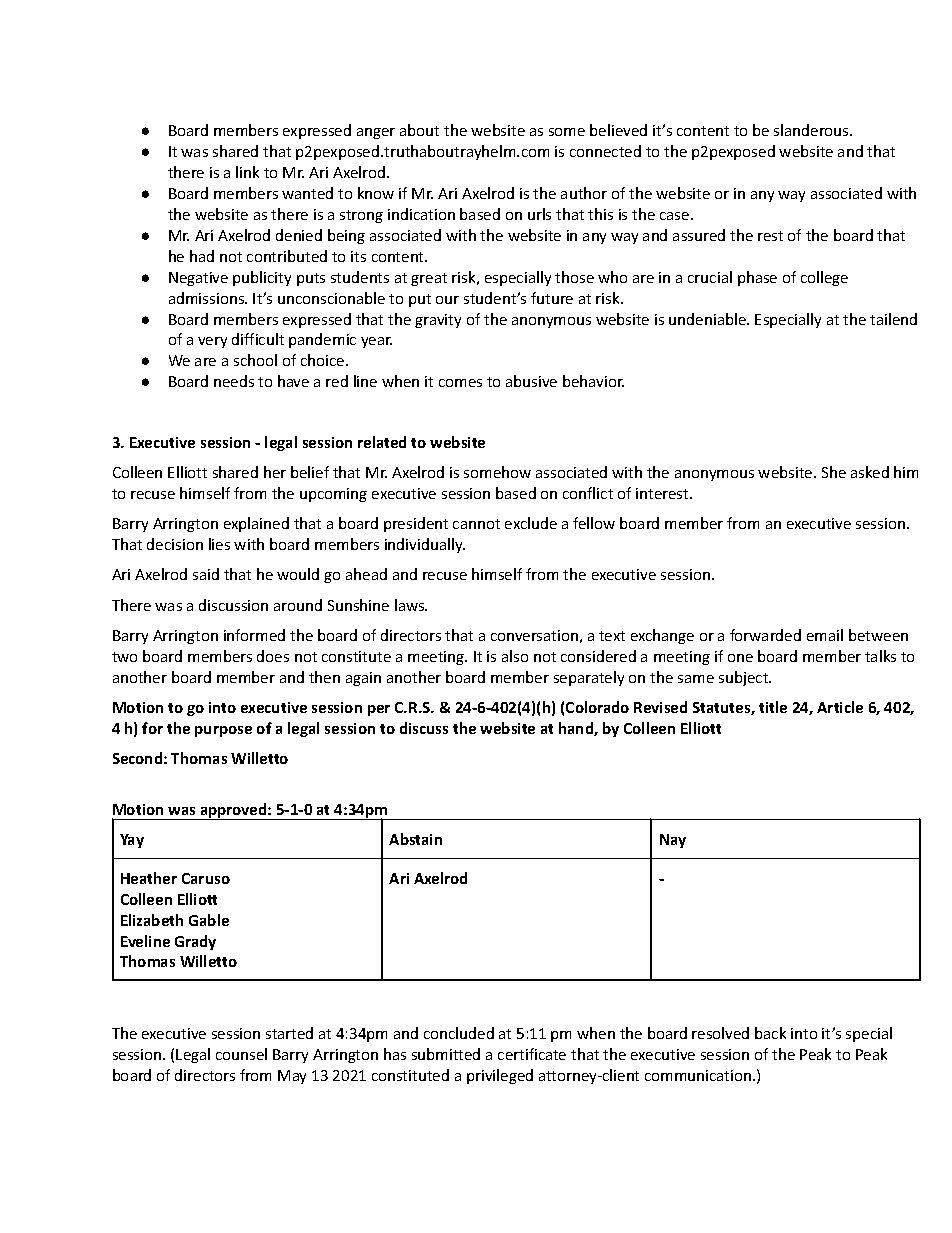 The height and width of the document is (1233, 952). Describe the element at coordinates (539, 214) in the document. I see `urls` at that location.
